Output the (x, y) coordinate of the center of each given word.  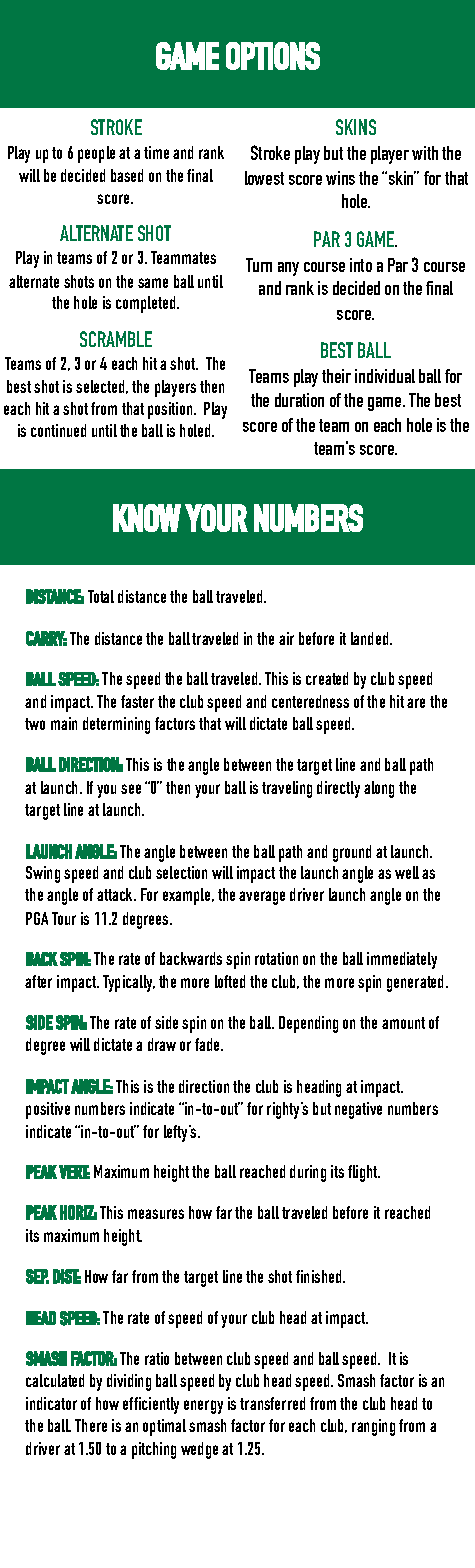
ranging (373, 1427)
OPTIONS (273, 56)
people (96, 154)
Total (101, 596)
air (286, 638)
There (91, 1425)
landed (371, 638)
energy (203, 1407)
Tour (64, 918)
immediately (402, 960)
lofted (230, 981)
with (425, 153)
